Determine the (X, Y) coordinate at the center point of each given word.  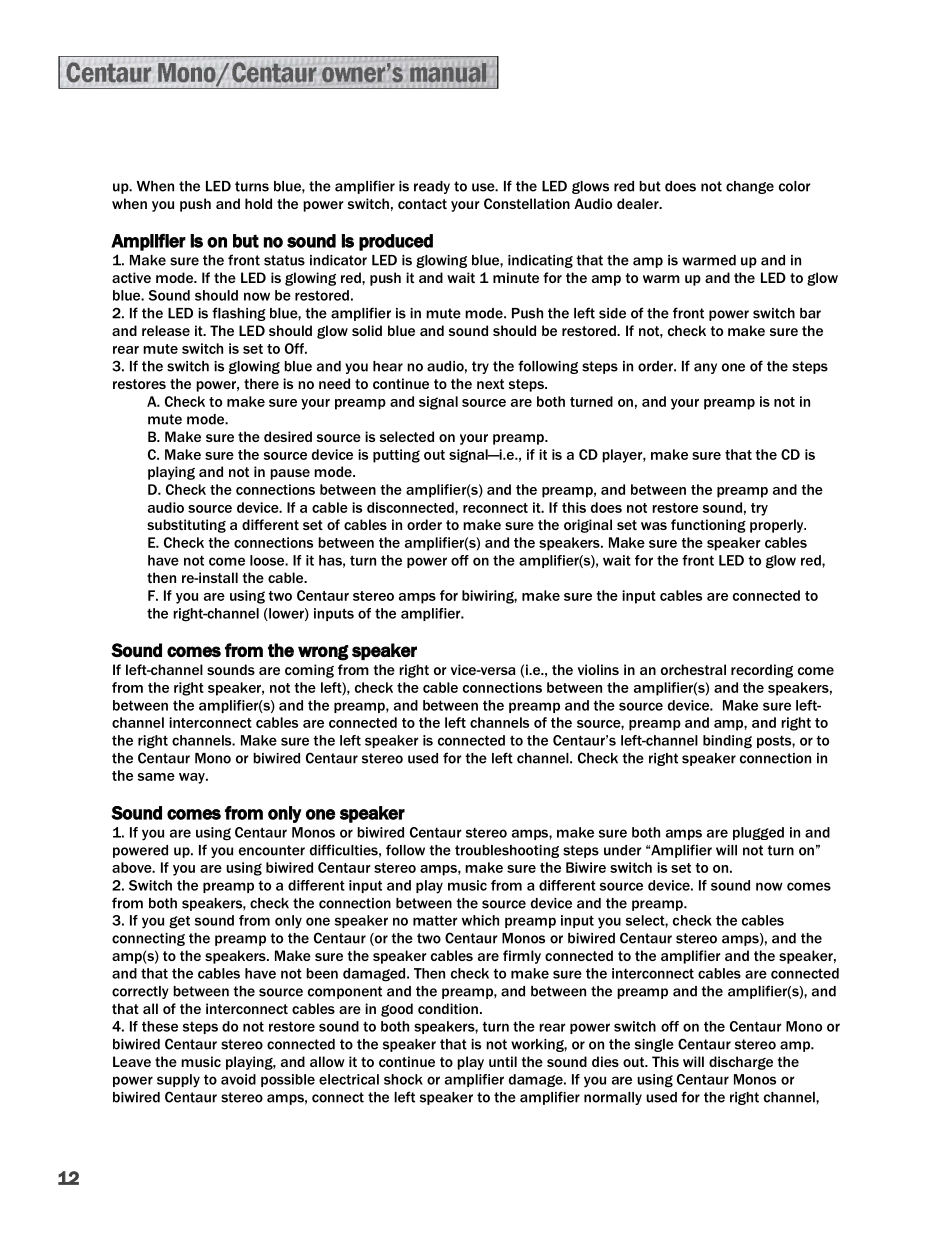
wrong (323, 653)
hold (258, 203)
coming (309, 671)
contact (422, 204)
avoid (238, 1079)
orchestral (693, 669)
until (503, 1061)
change (750, 187)
